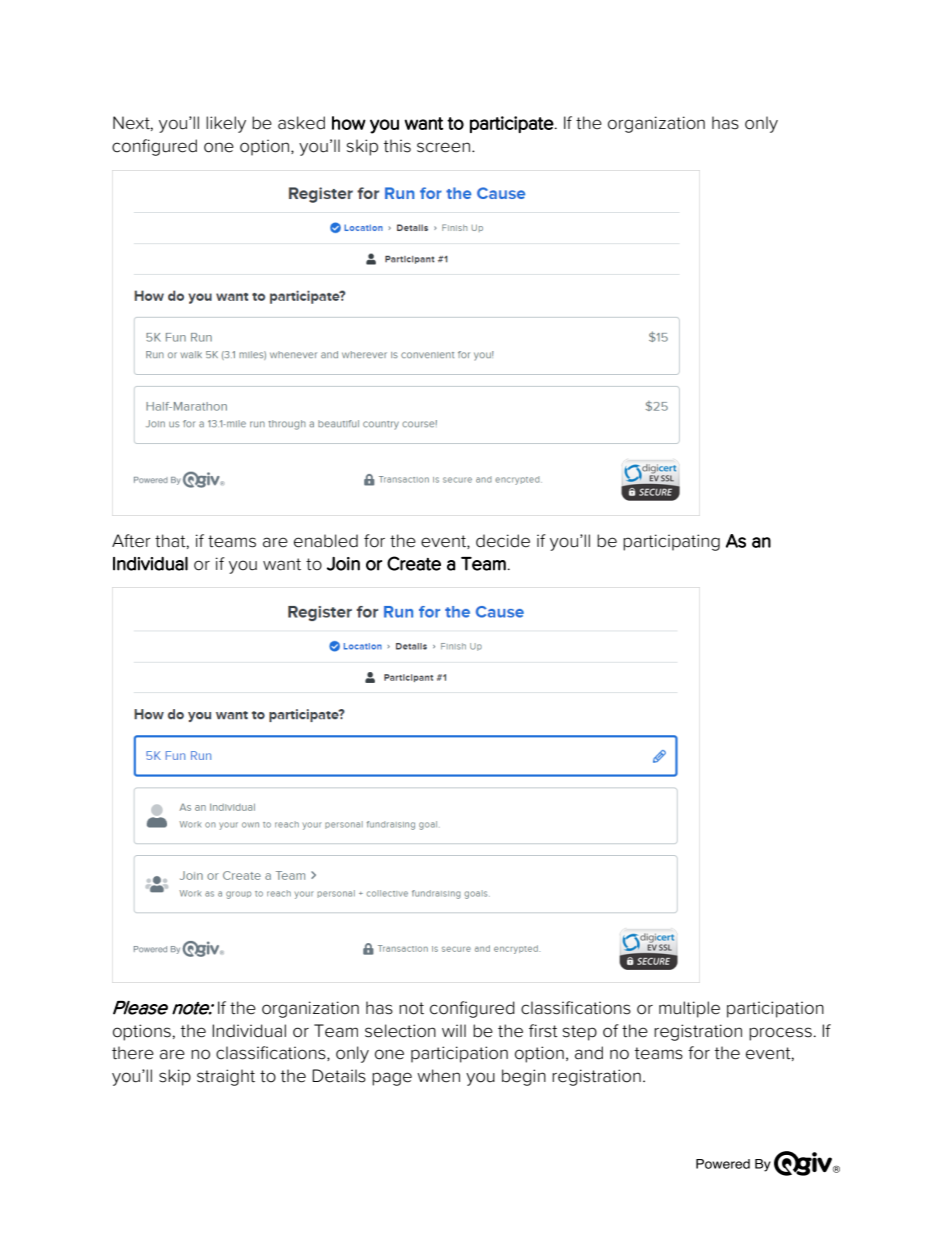 This image has width=952, height=1233. What do you see at coordinates (343, 564) in the image?
I see `Join` at bounding box center [343, 564].
